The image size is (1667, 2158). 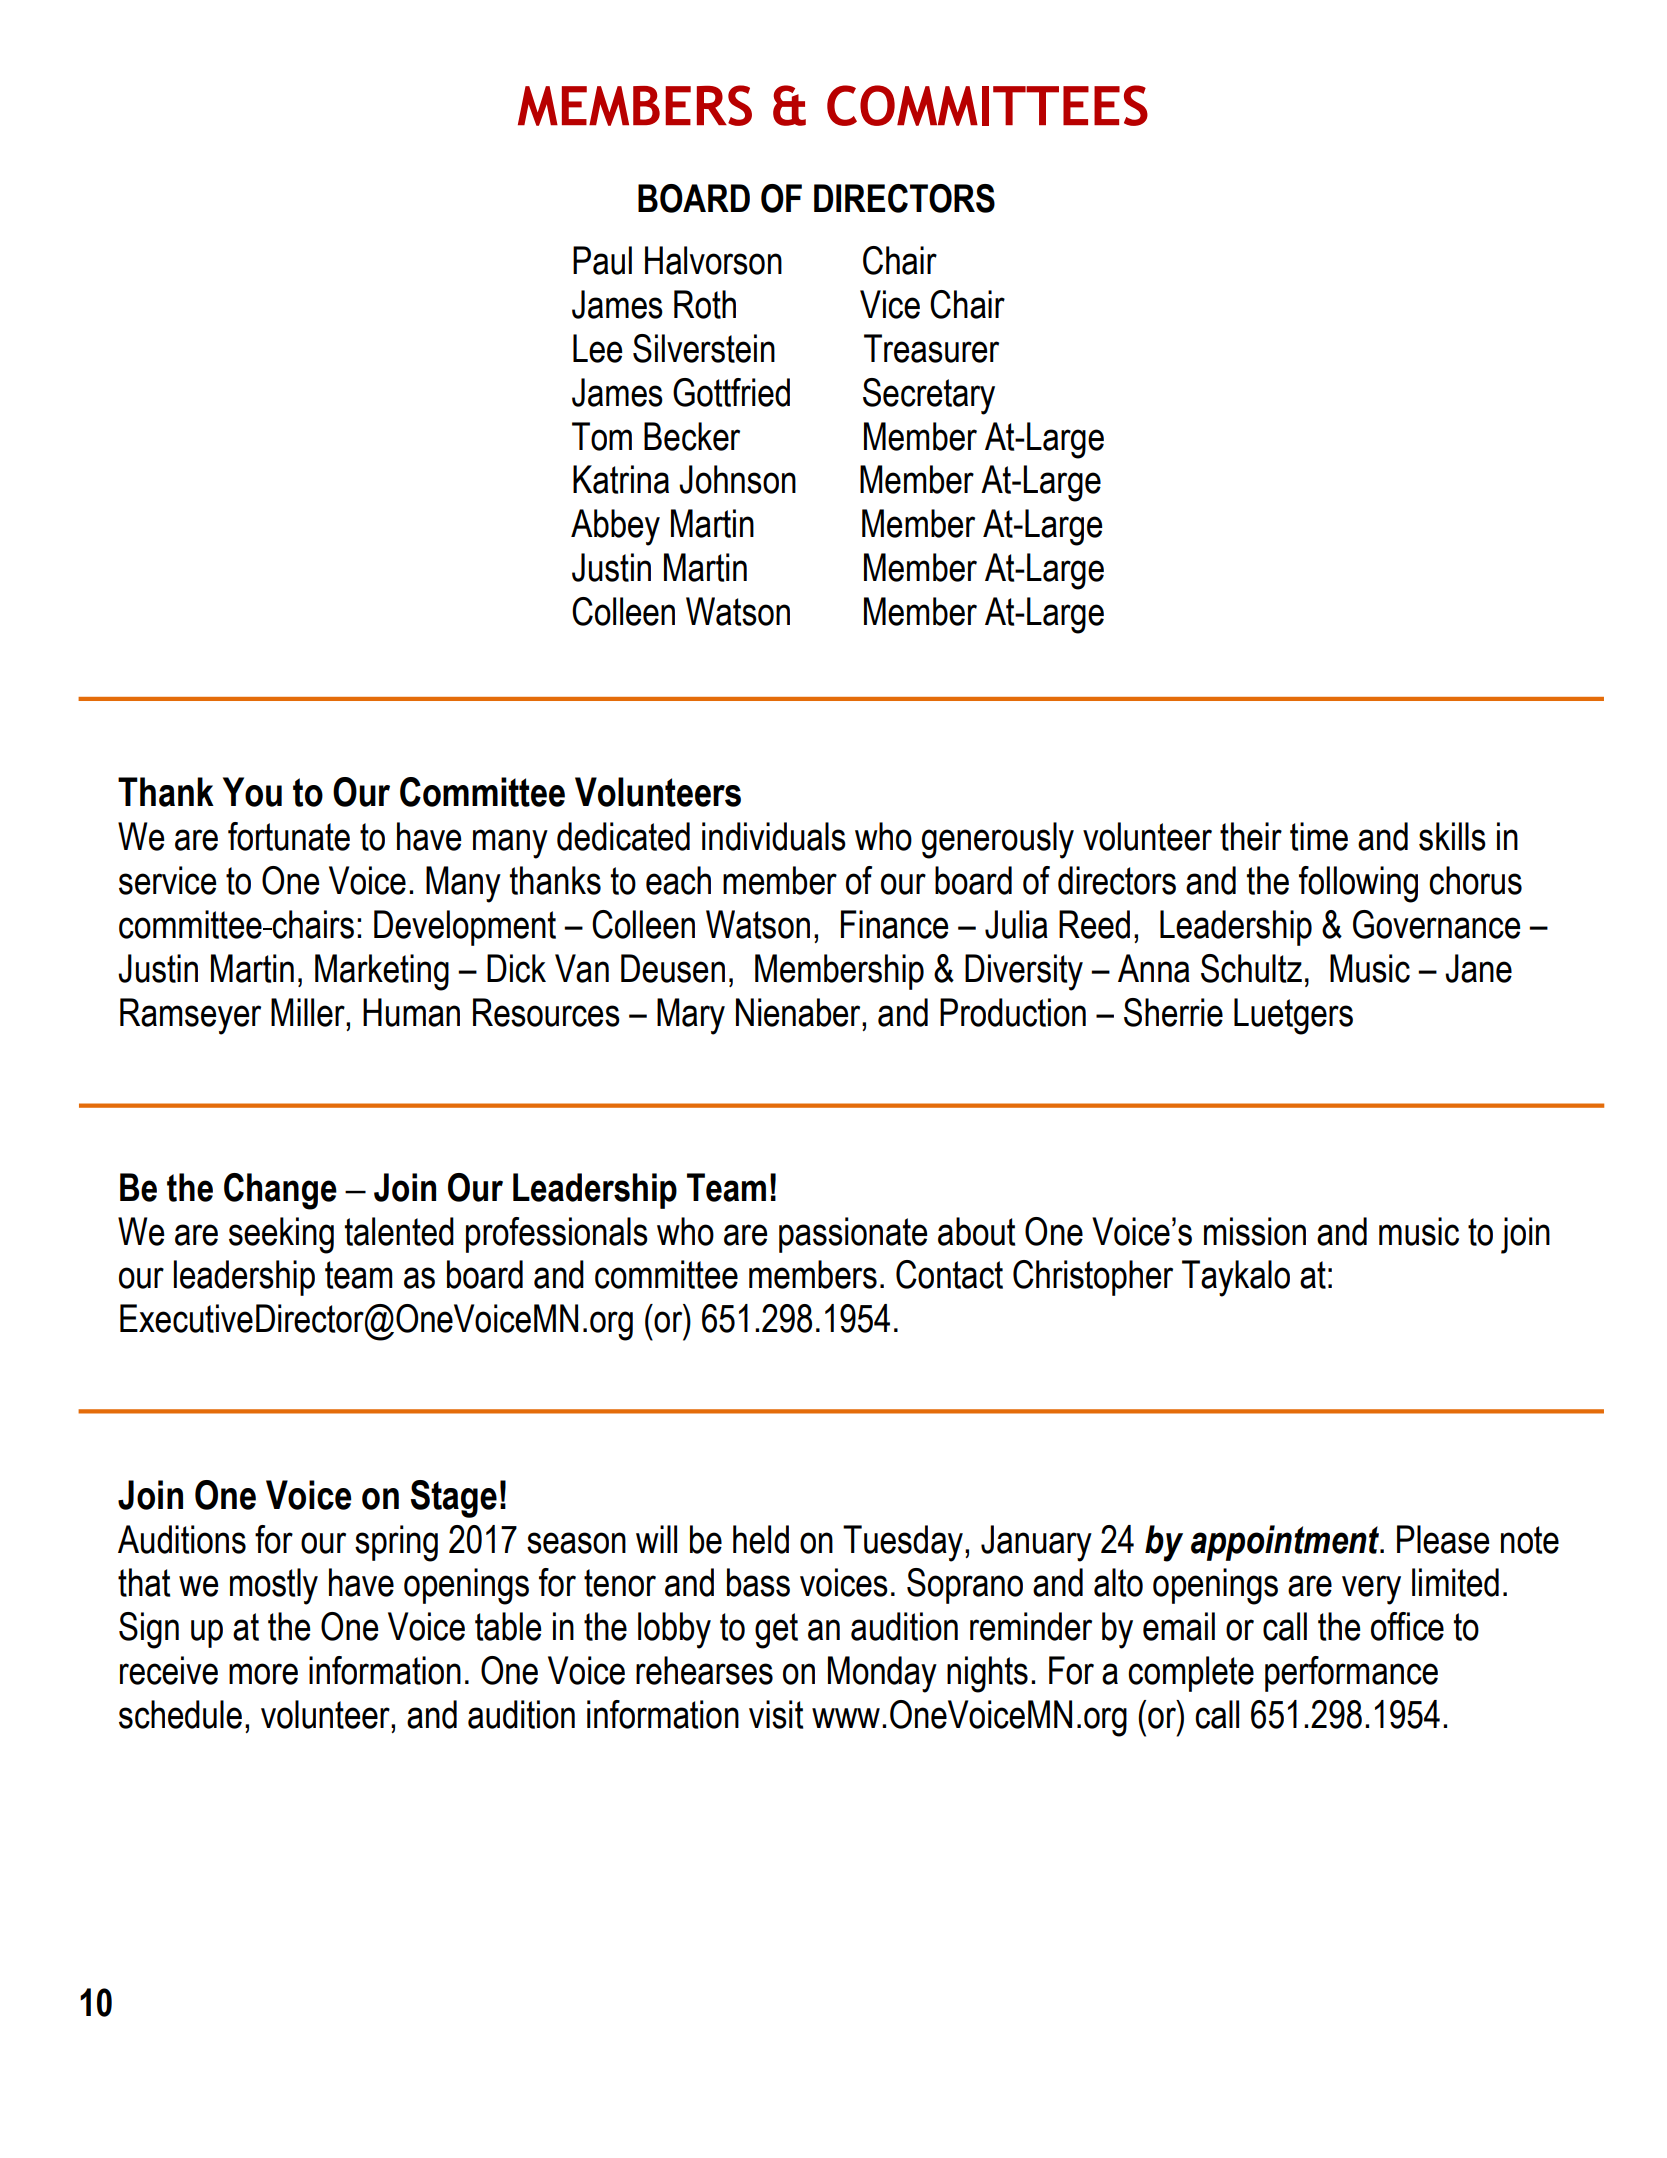 I want to click on Miller, so click(x=309, y=1012).
